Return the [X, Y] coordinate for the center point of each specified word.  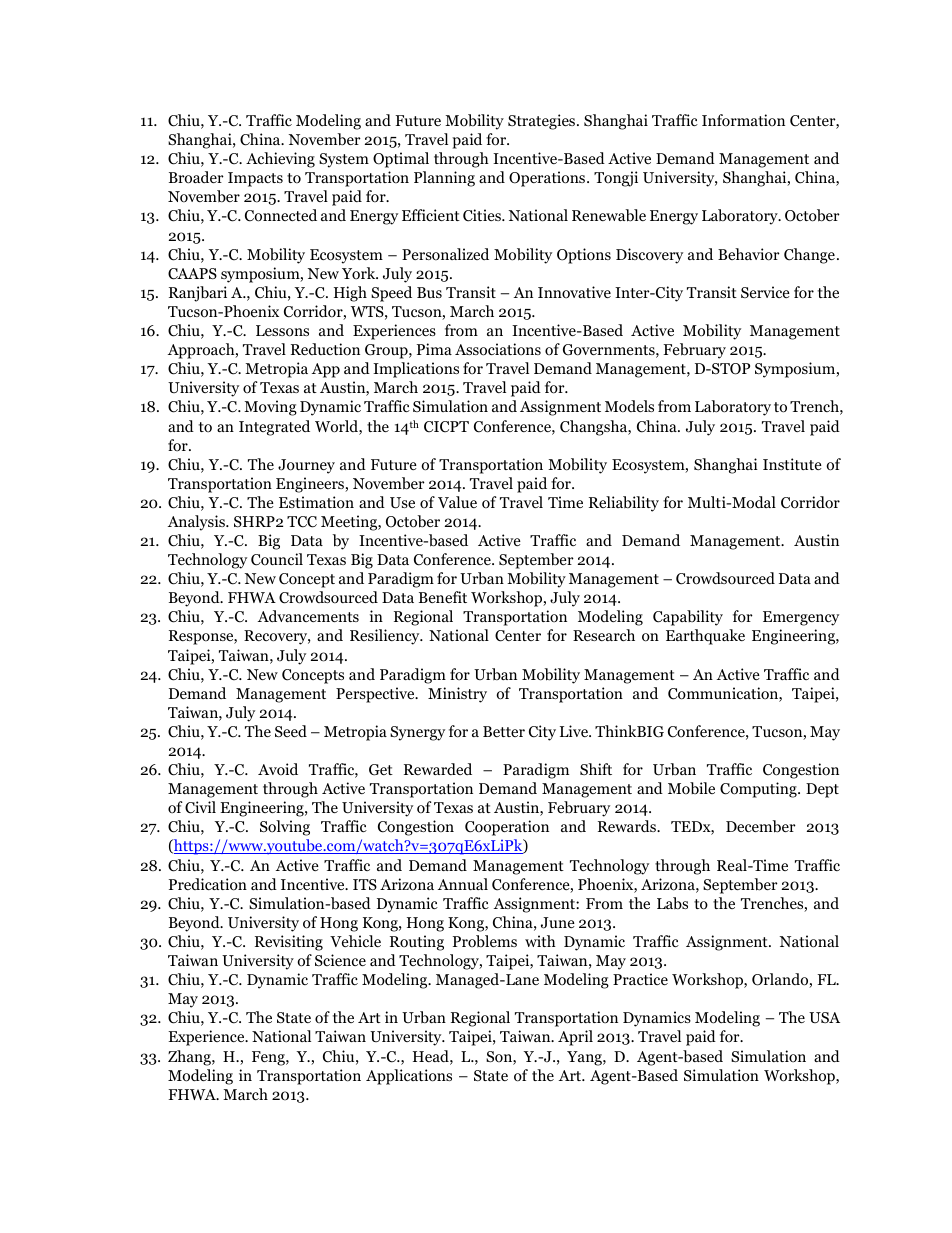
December [761, 826]
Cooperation [507, 828]
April [575, 1038]
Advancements [308, 616]
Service [765, 292]
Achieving [280, 160]
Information [743, 120]
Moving [270, 408]
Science [340, 960]
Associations [498, 349]
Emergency [801, 618]
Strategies [543, 122]
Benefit [443, 597]
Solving [285, 828]
